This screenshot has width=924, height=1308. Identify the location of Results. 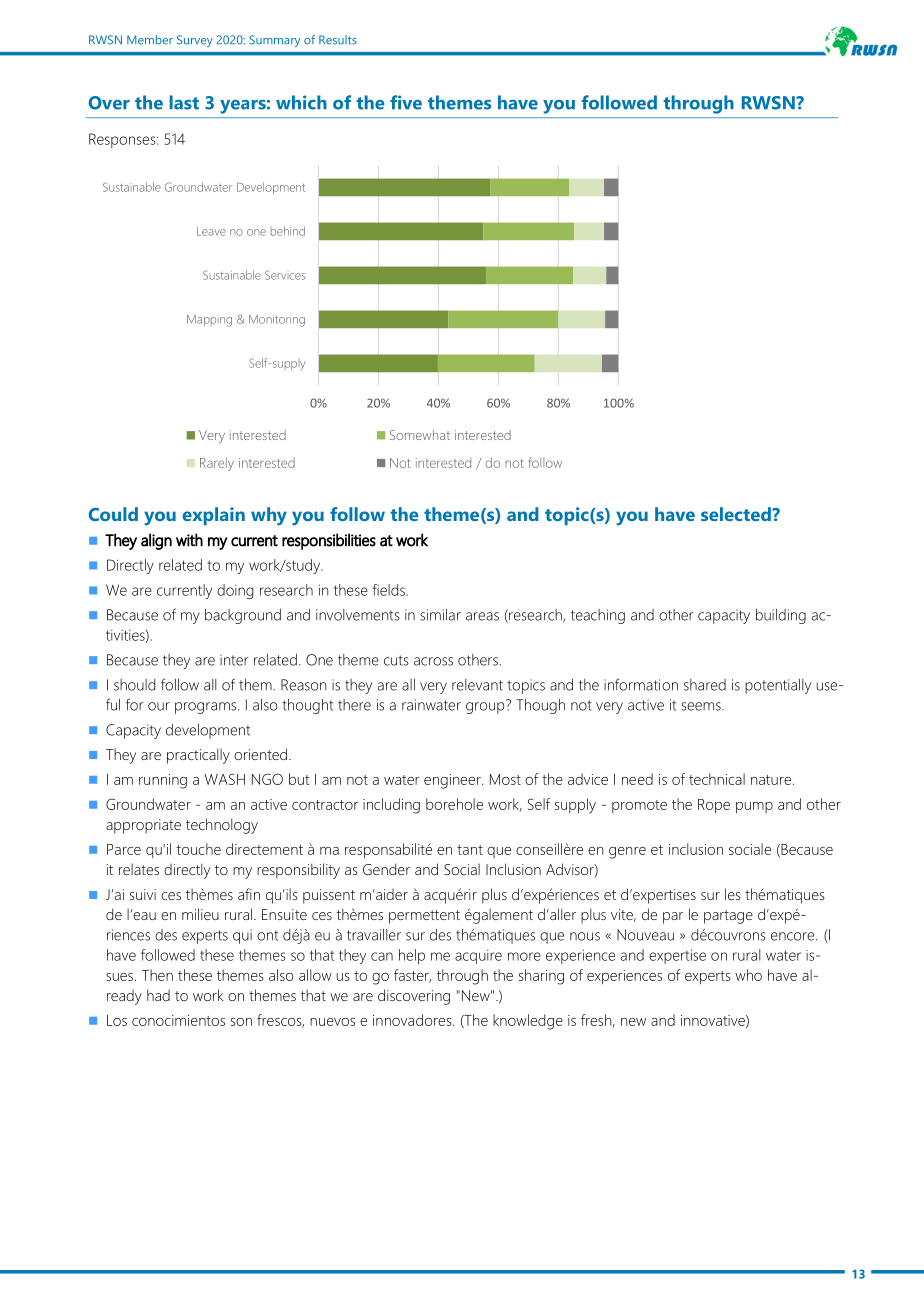
(338, 40).
